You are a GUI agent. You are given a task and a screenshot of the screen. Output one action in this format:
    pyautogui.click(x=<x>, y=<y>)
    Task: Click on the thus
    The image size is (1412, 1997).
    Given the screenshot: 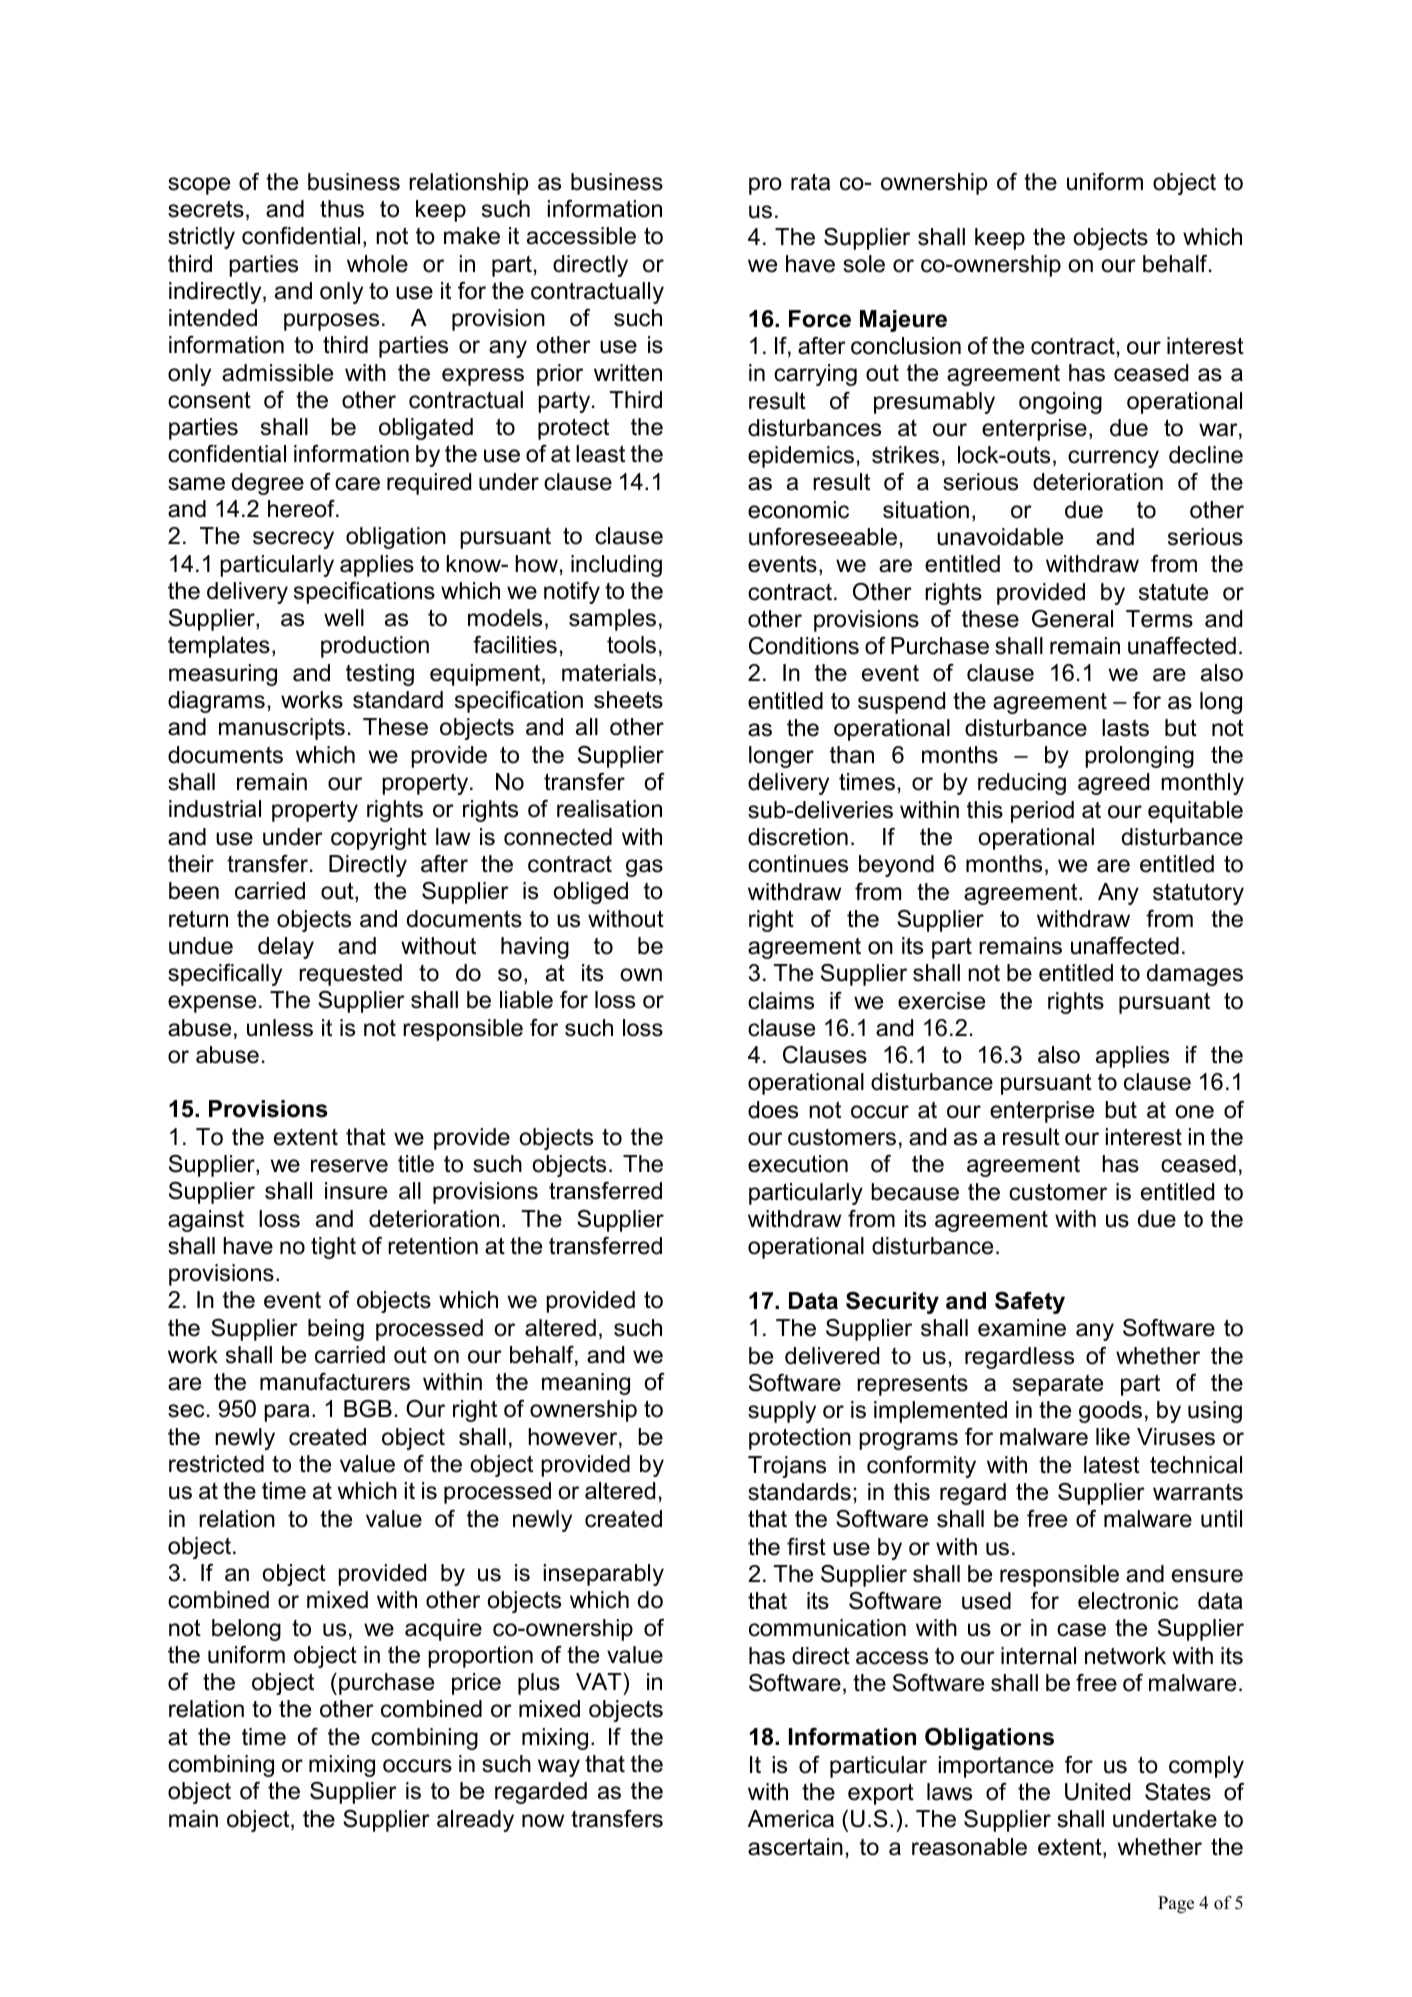 What is the action you would take?
    pyautogui.click(x=342, y=209)
